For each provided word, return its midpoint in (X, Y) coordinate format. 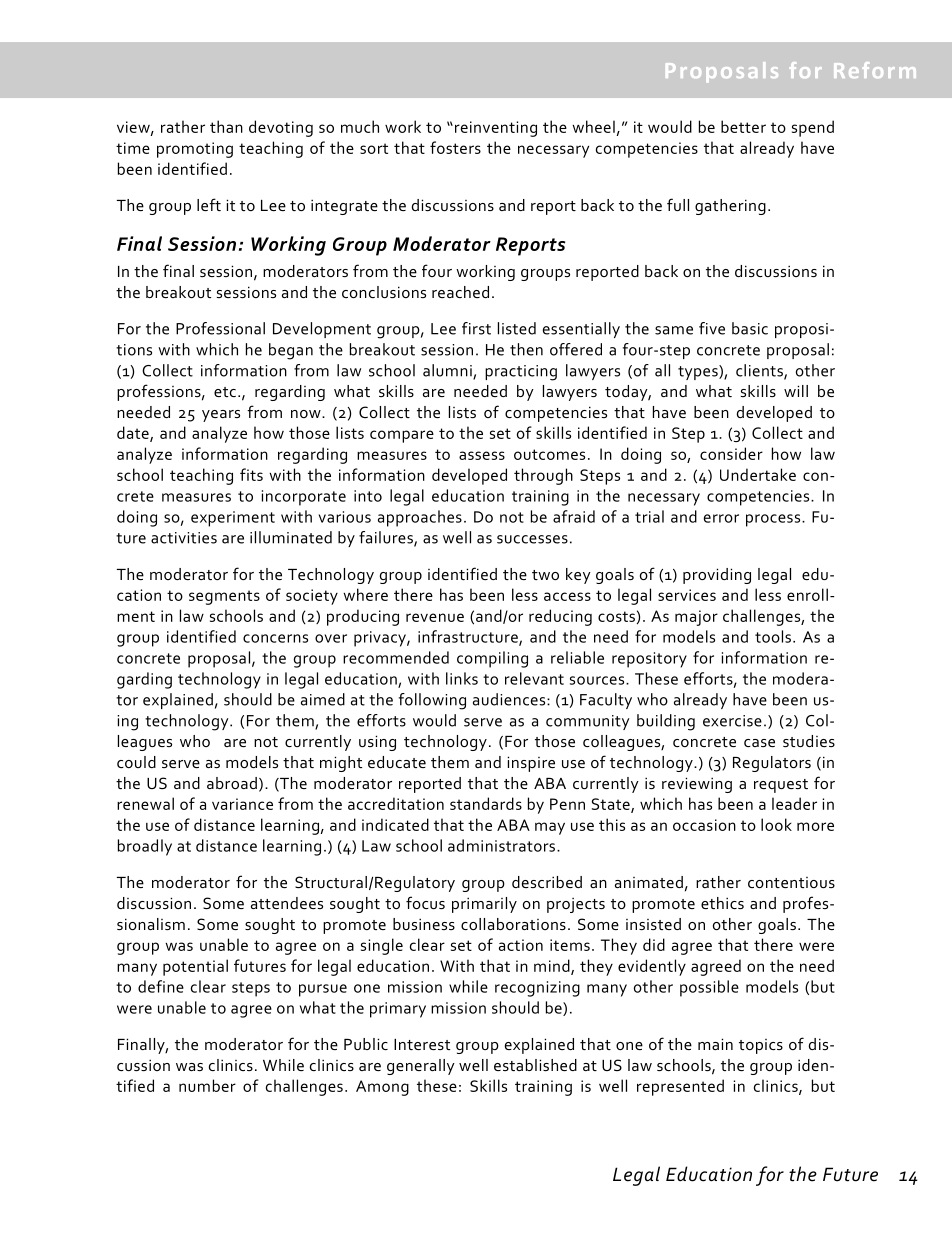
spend (813, 128)
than (226, 126)
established (535, 1065)
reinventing (496, 129)
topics (761, 1046)
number (207, 1085)
